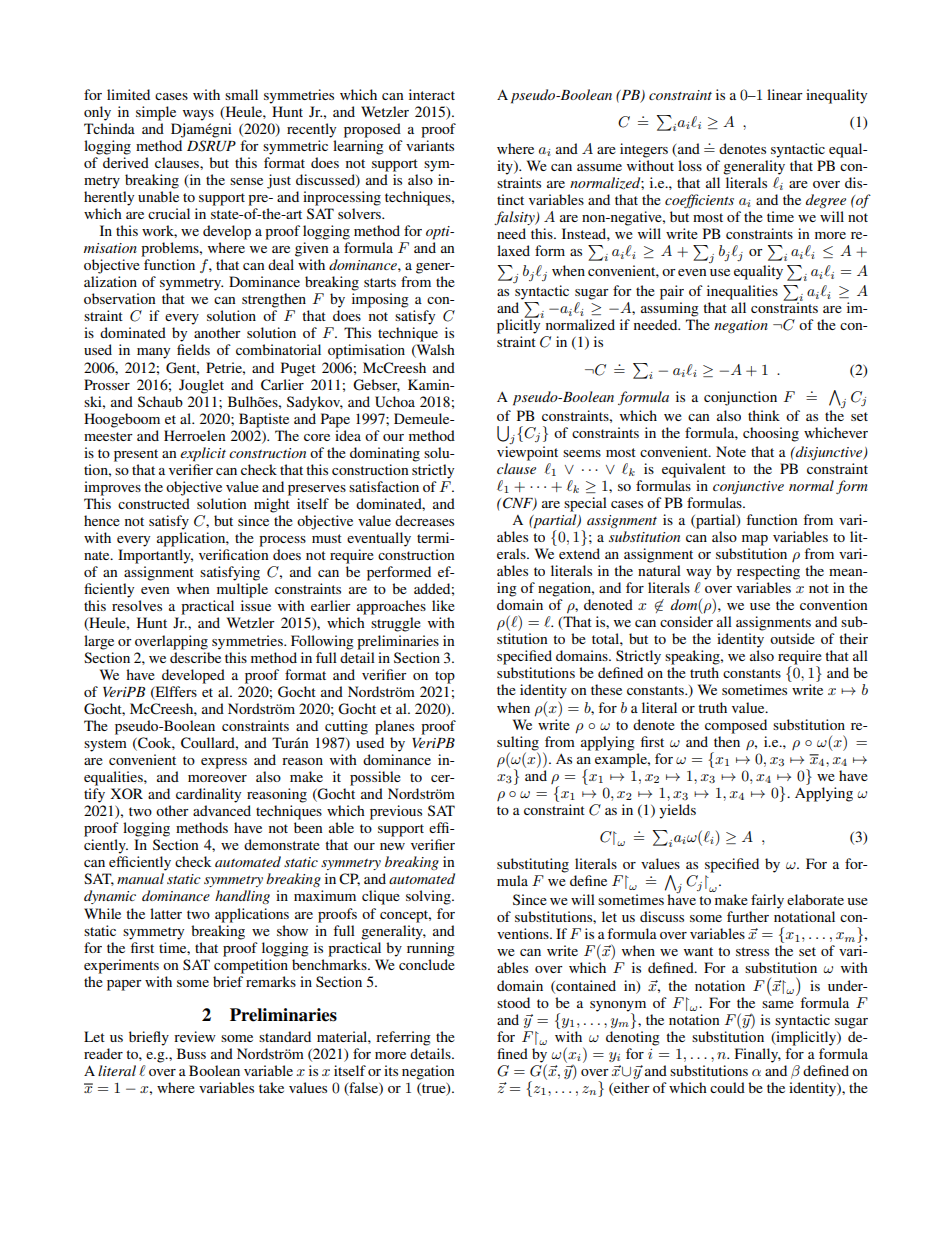 The height and width of the image is (1233, 952). What do you see at coordinates (748, 487) in the image?
I see `conjunctive` at bounding box center [748, 487].
